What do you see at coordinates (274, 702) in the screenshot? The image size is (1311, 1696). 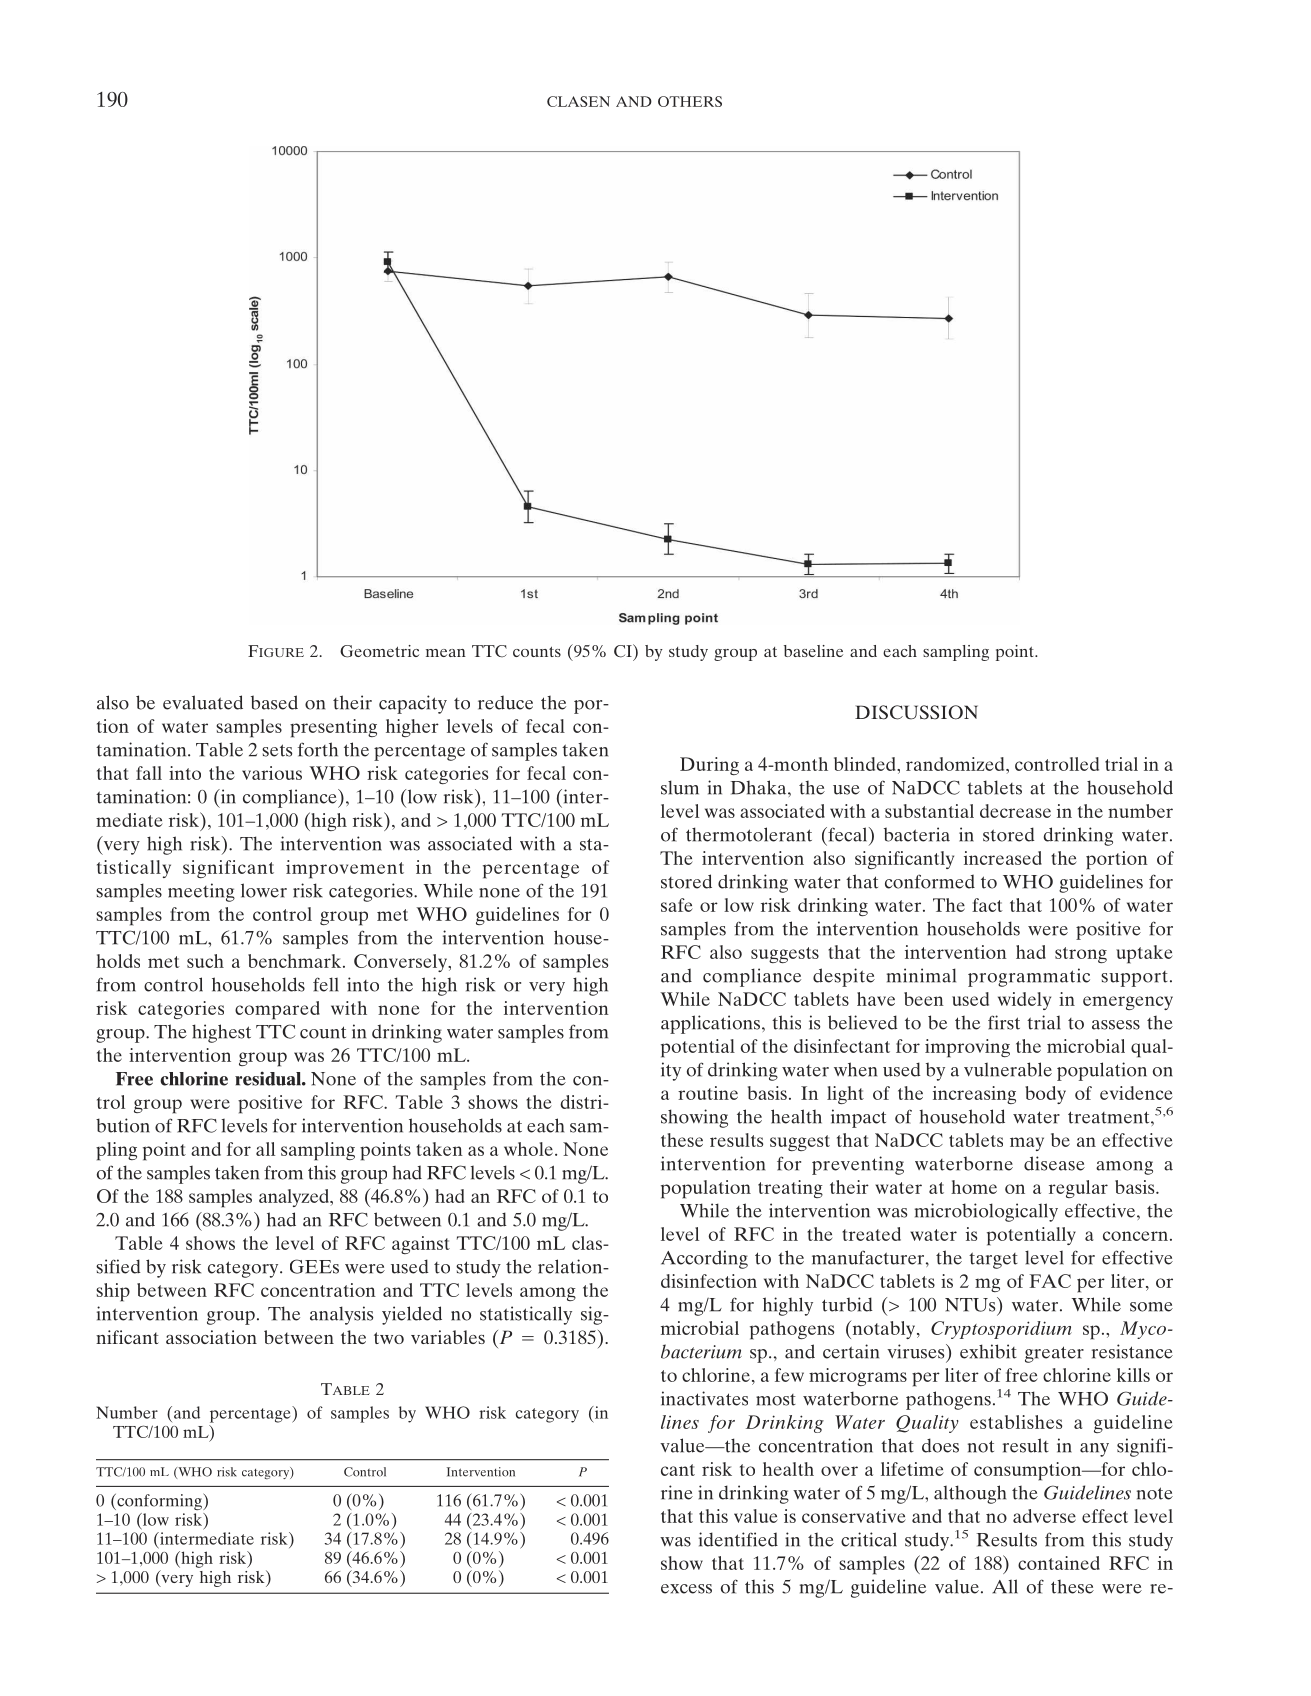 I see `based` at bounding box center [274, 702].
